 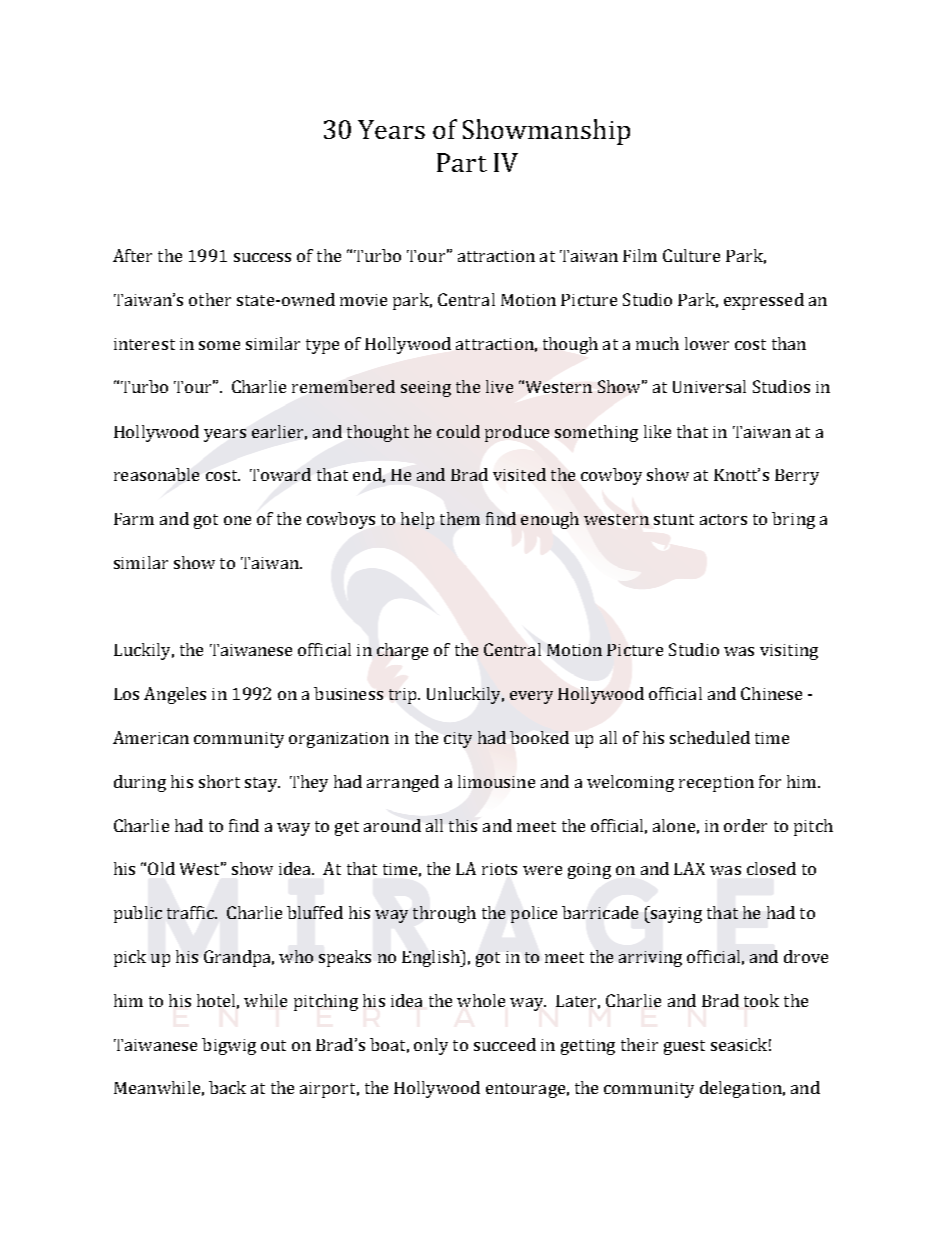 What do you see at coordinates (691, 255) in the image?
I see `Culture` at bounding box center [691, 255].
